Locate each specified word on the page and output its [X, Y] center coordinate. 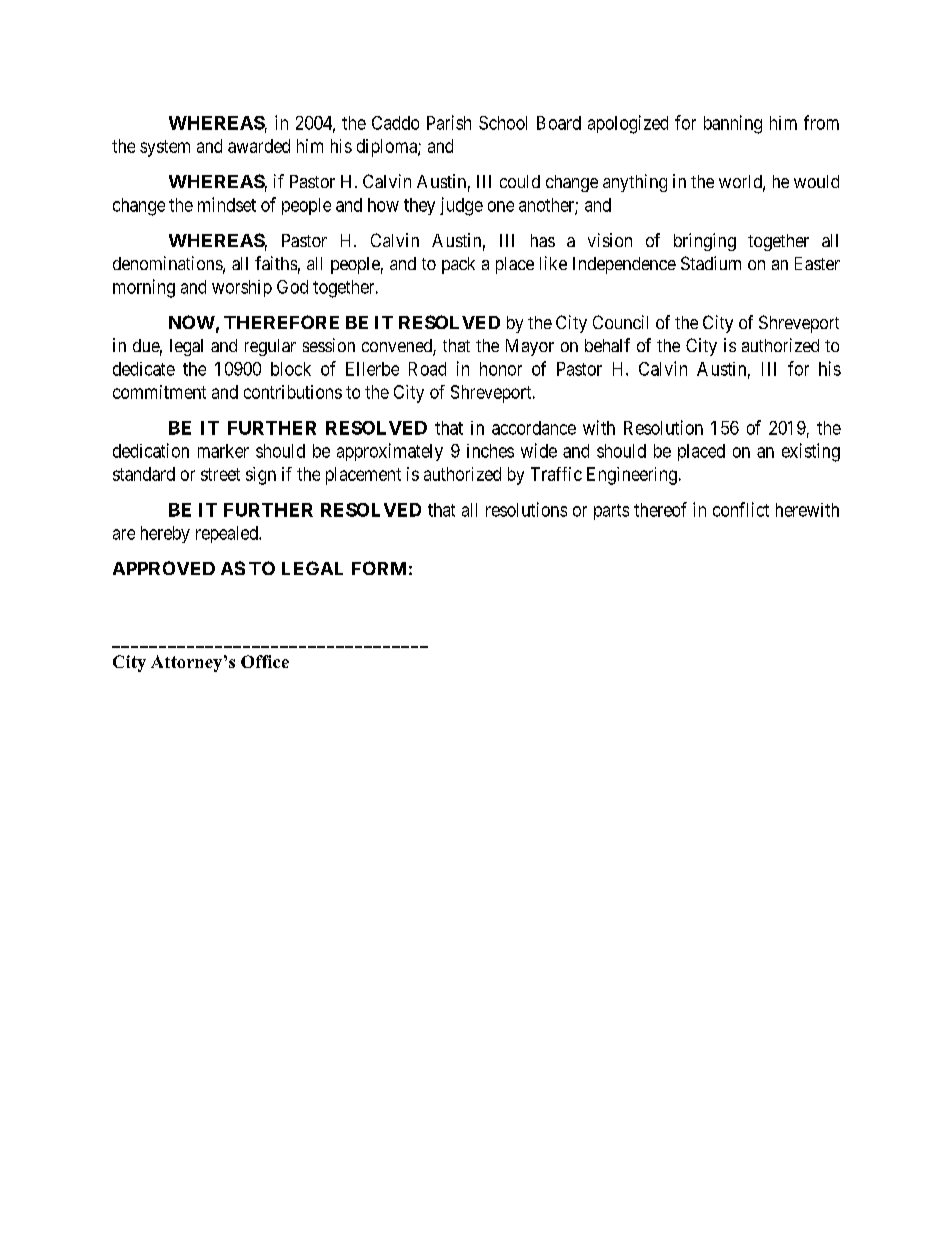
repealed [228, 534]
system [165, 148]
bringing [705, 242]
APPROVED [164, 568]
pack [458, 265]
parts [611, 512]
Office [265, 661]
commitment [159, 392]
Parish [449, 122]
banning [733, 124]
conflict [741, 509]
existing [811, 452]
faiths [276, 263]
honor [501, 369]
